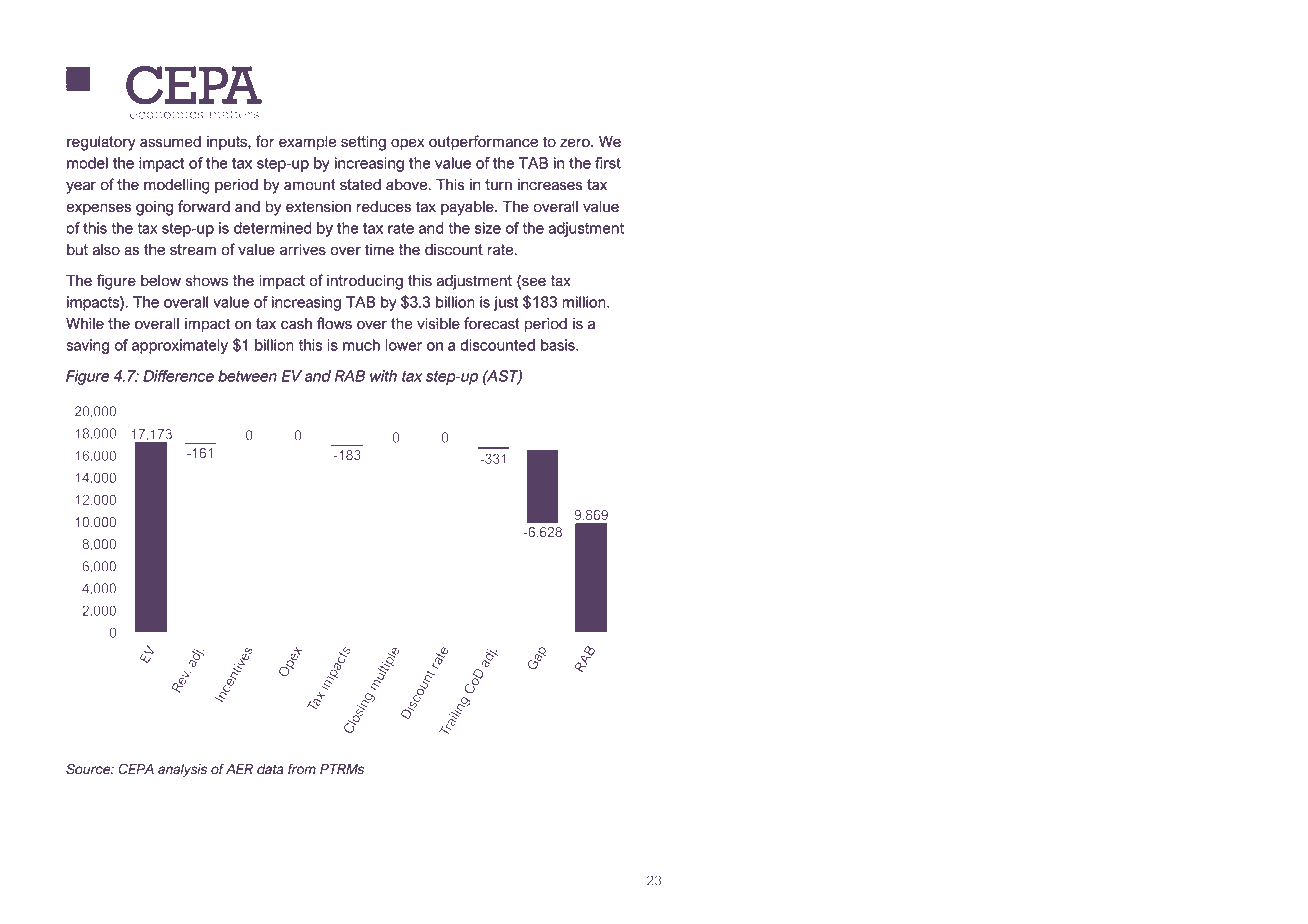 This screenshot has height=924, width=1308. What do you see at coordinates (182, 770) in the screenshot?
I see `analysis` at bounding box center [182, 770].
